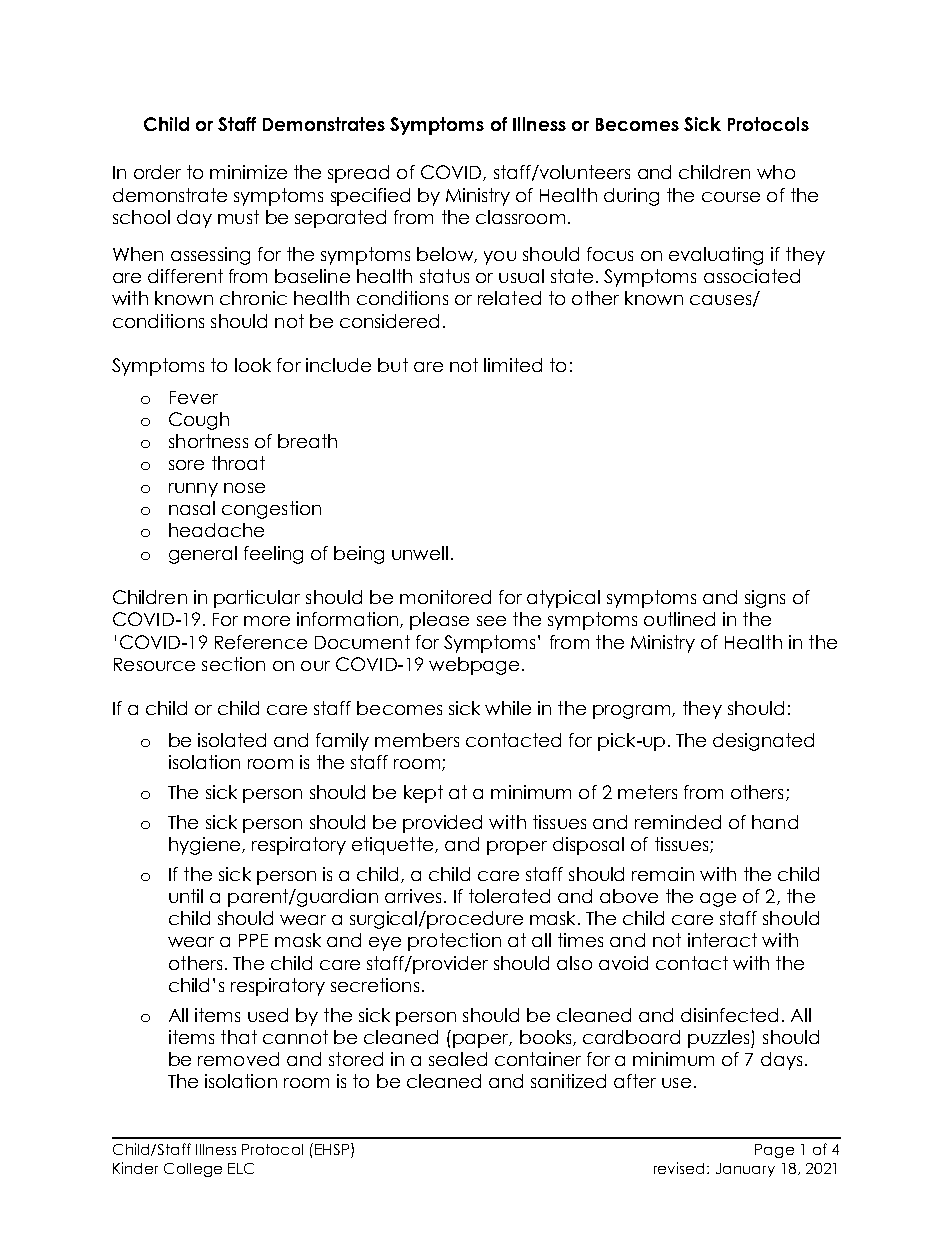 The image size is (952, 1233). Describe the element at coordinates (500, 258) in the screenshot. I see `you` at that location.
